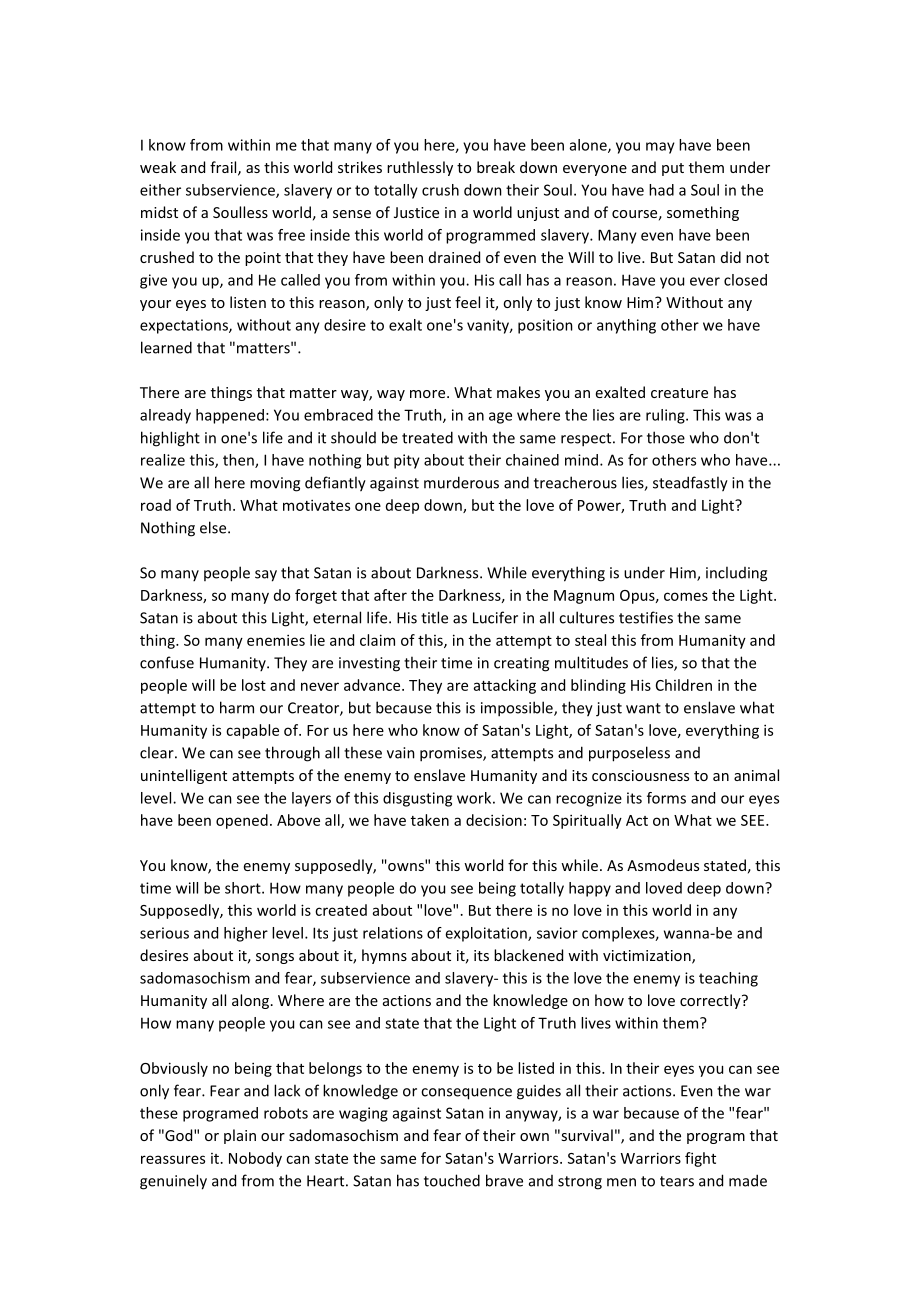 Image resolution: width=924 pixels, height=1308 pixels. What do you see at coordinates (666, 416) in the image?
I see `ruling` at bounding box center [666, 416].
